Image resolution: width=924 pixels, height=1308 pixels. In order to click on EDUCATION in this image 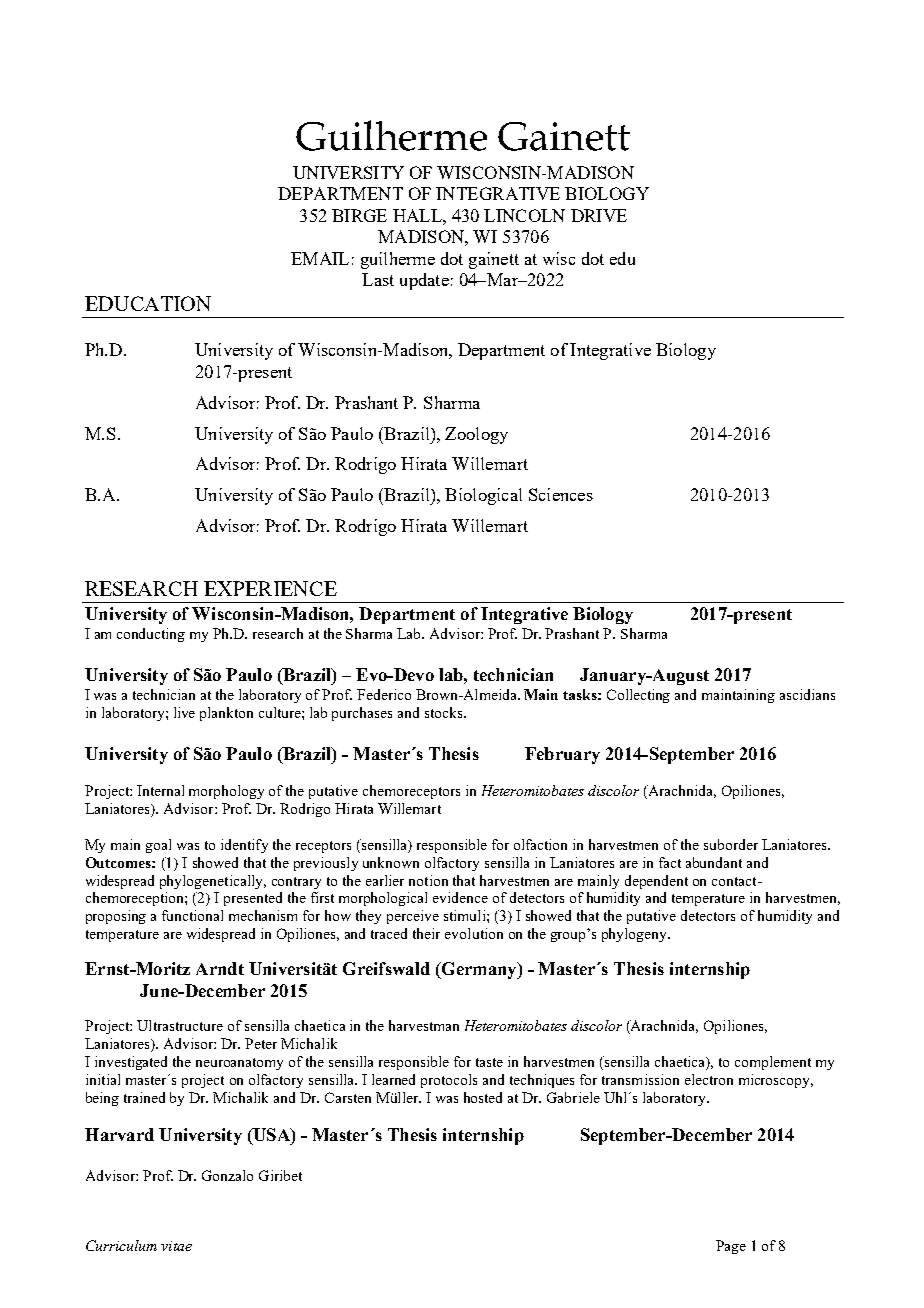, I will do `click(148, 303)`.
